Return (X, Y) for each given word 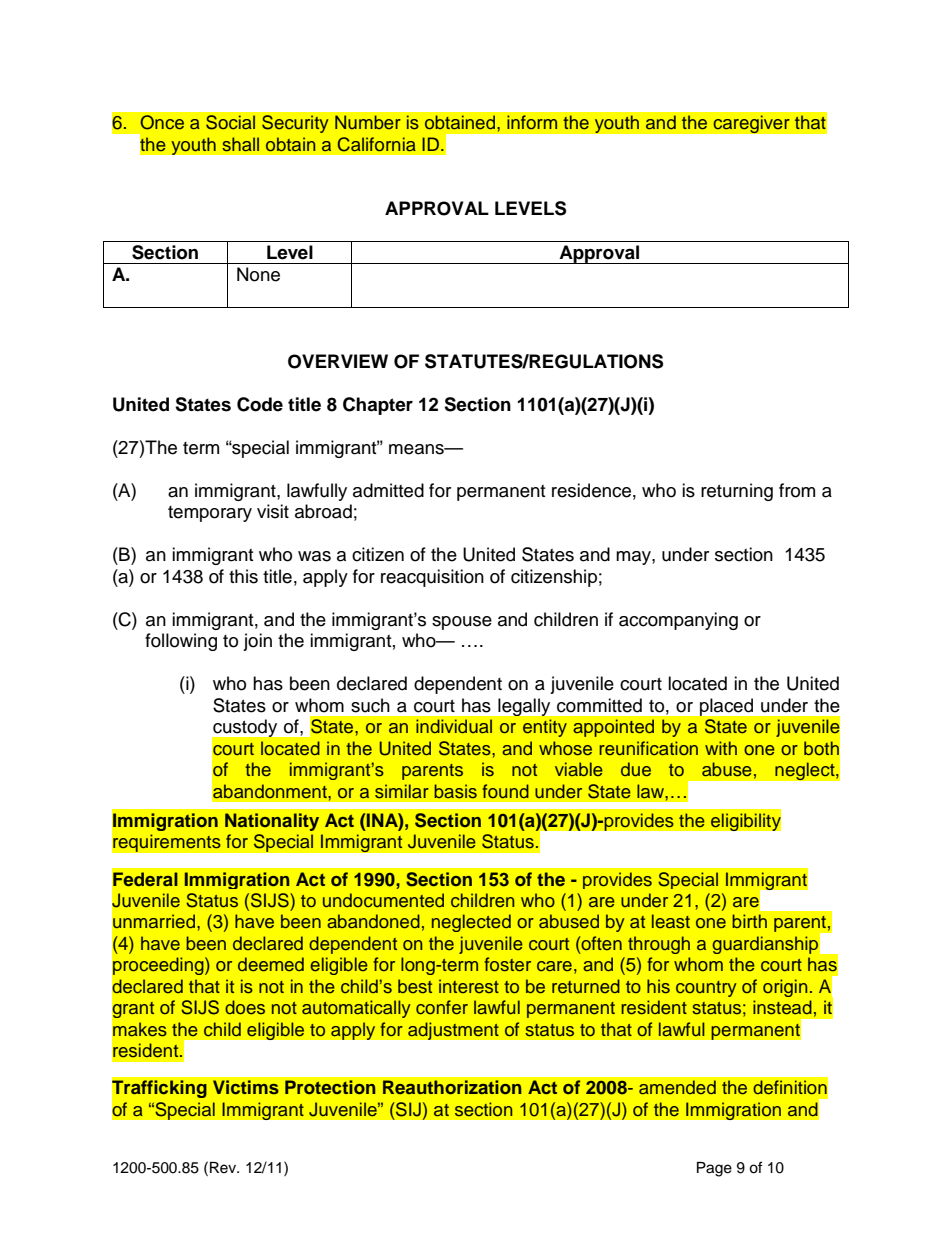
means (417, 449)
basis (455, 791)
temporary (210, 514)
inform (532, 122)
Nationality (272, 822)
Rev (224, 1168)
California (377, 144)
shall (240, 144)
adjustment (453, 1031)
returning (737, 492)
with (721, 748)
